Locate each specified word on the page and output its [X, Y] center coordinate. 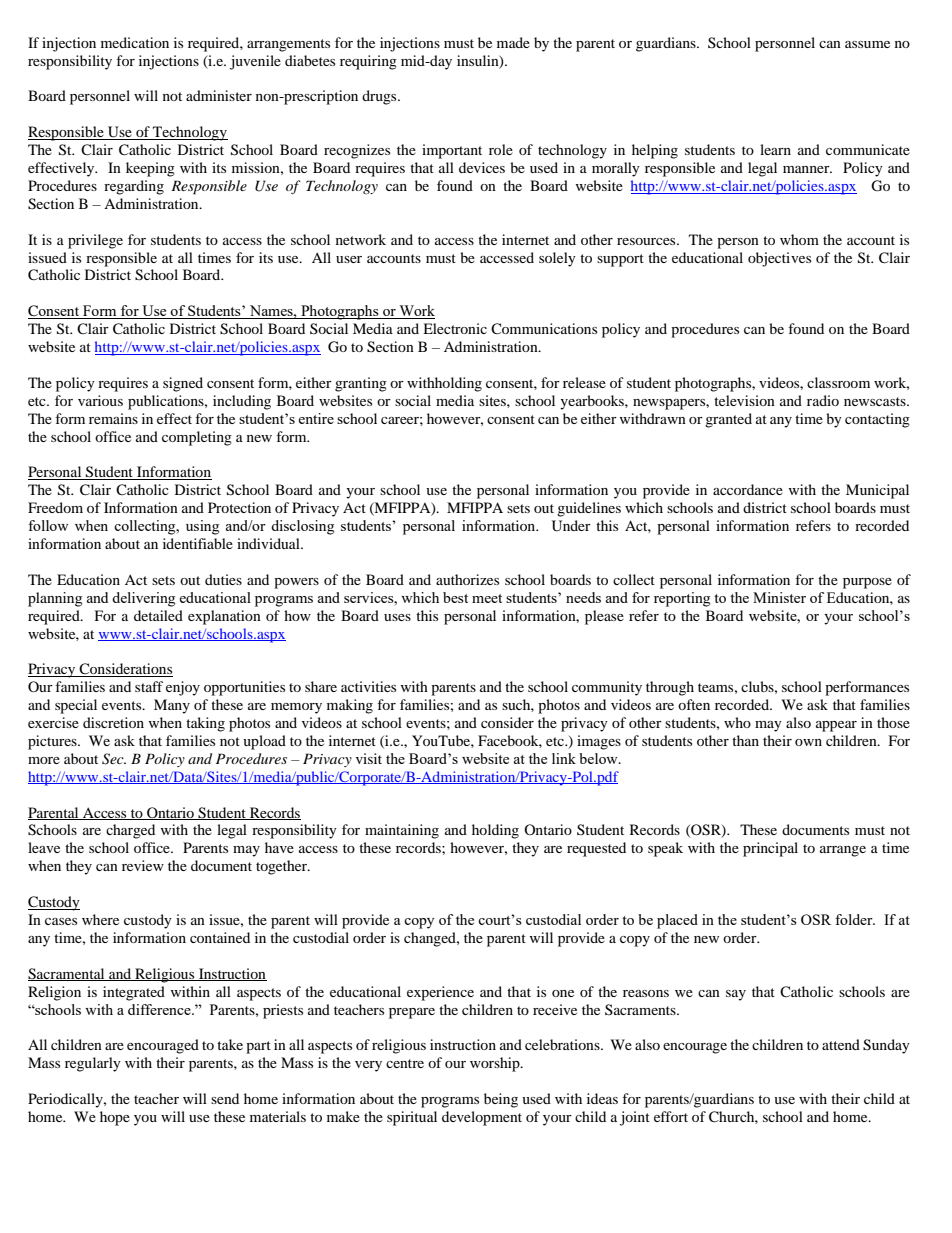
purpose [867, 583]
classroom [838, 382]
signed [183, 384]
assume [867, 44]
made [513, 42]
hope [115, 1118]
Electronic [455, 328]
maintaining [402, 831]
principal [770, 849]
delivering [143, 599]
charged [130, 831]
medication [135, 42]
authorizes [467, 579]
